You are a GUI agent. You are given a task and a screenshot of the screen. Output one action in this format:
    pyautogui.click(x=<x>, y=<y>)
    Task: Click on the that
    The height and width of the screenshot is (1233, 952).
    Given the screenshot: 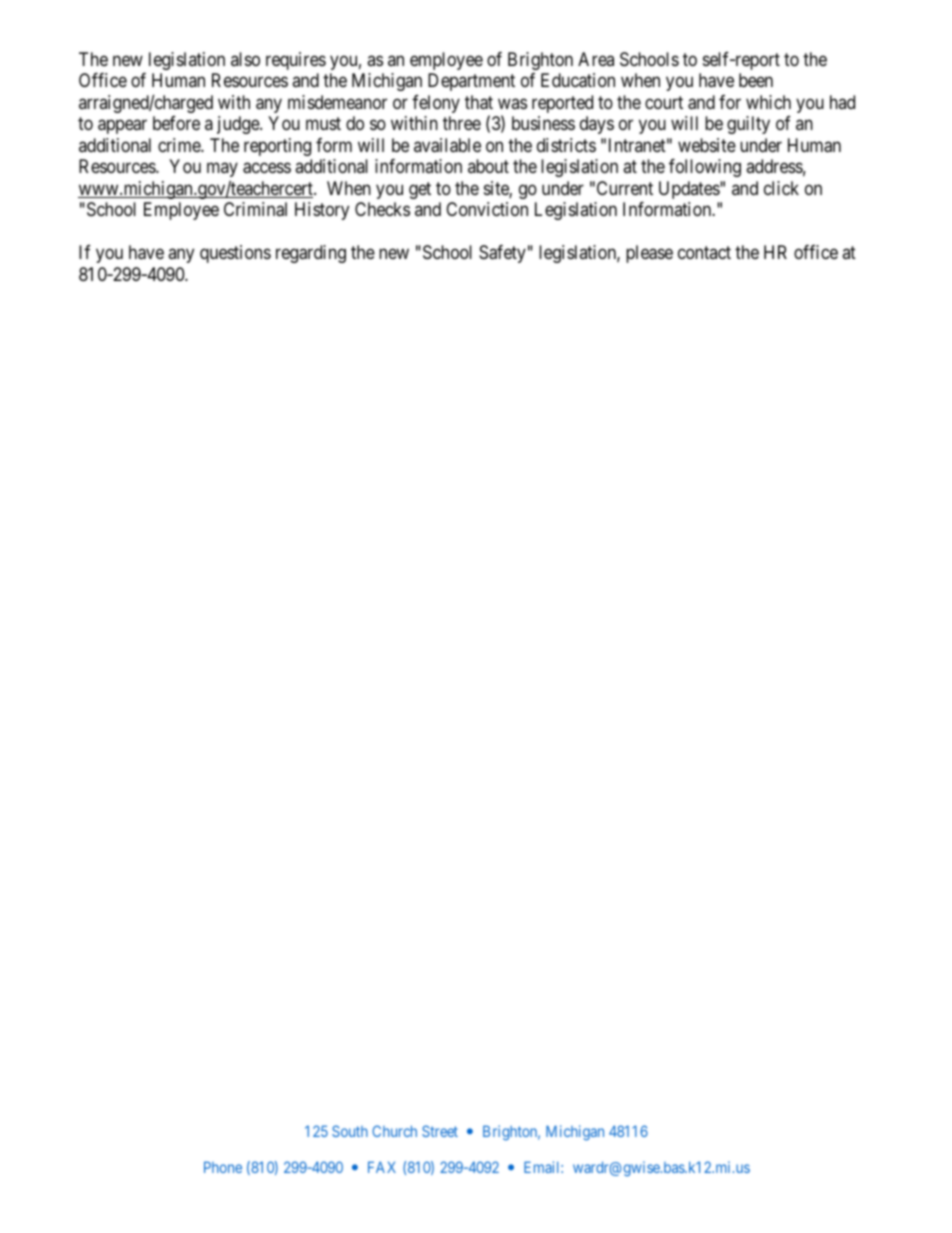 What is the action you would take?
    pyautogui.click(x=479, y=102)
